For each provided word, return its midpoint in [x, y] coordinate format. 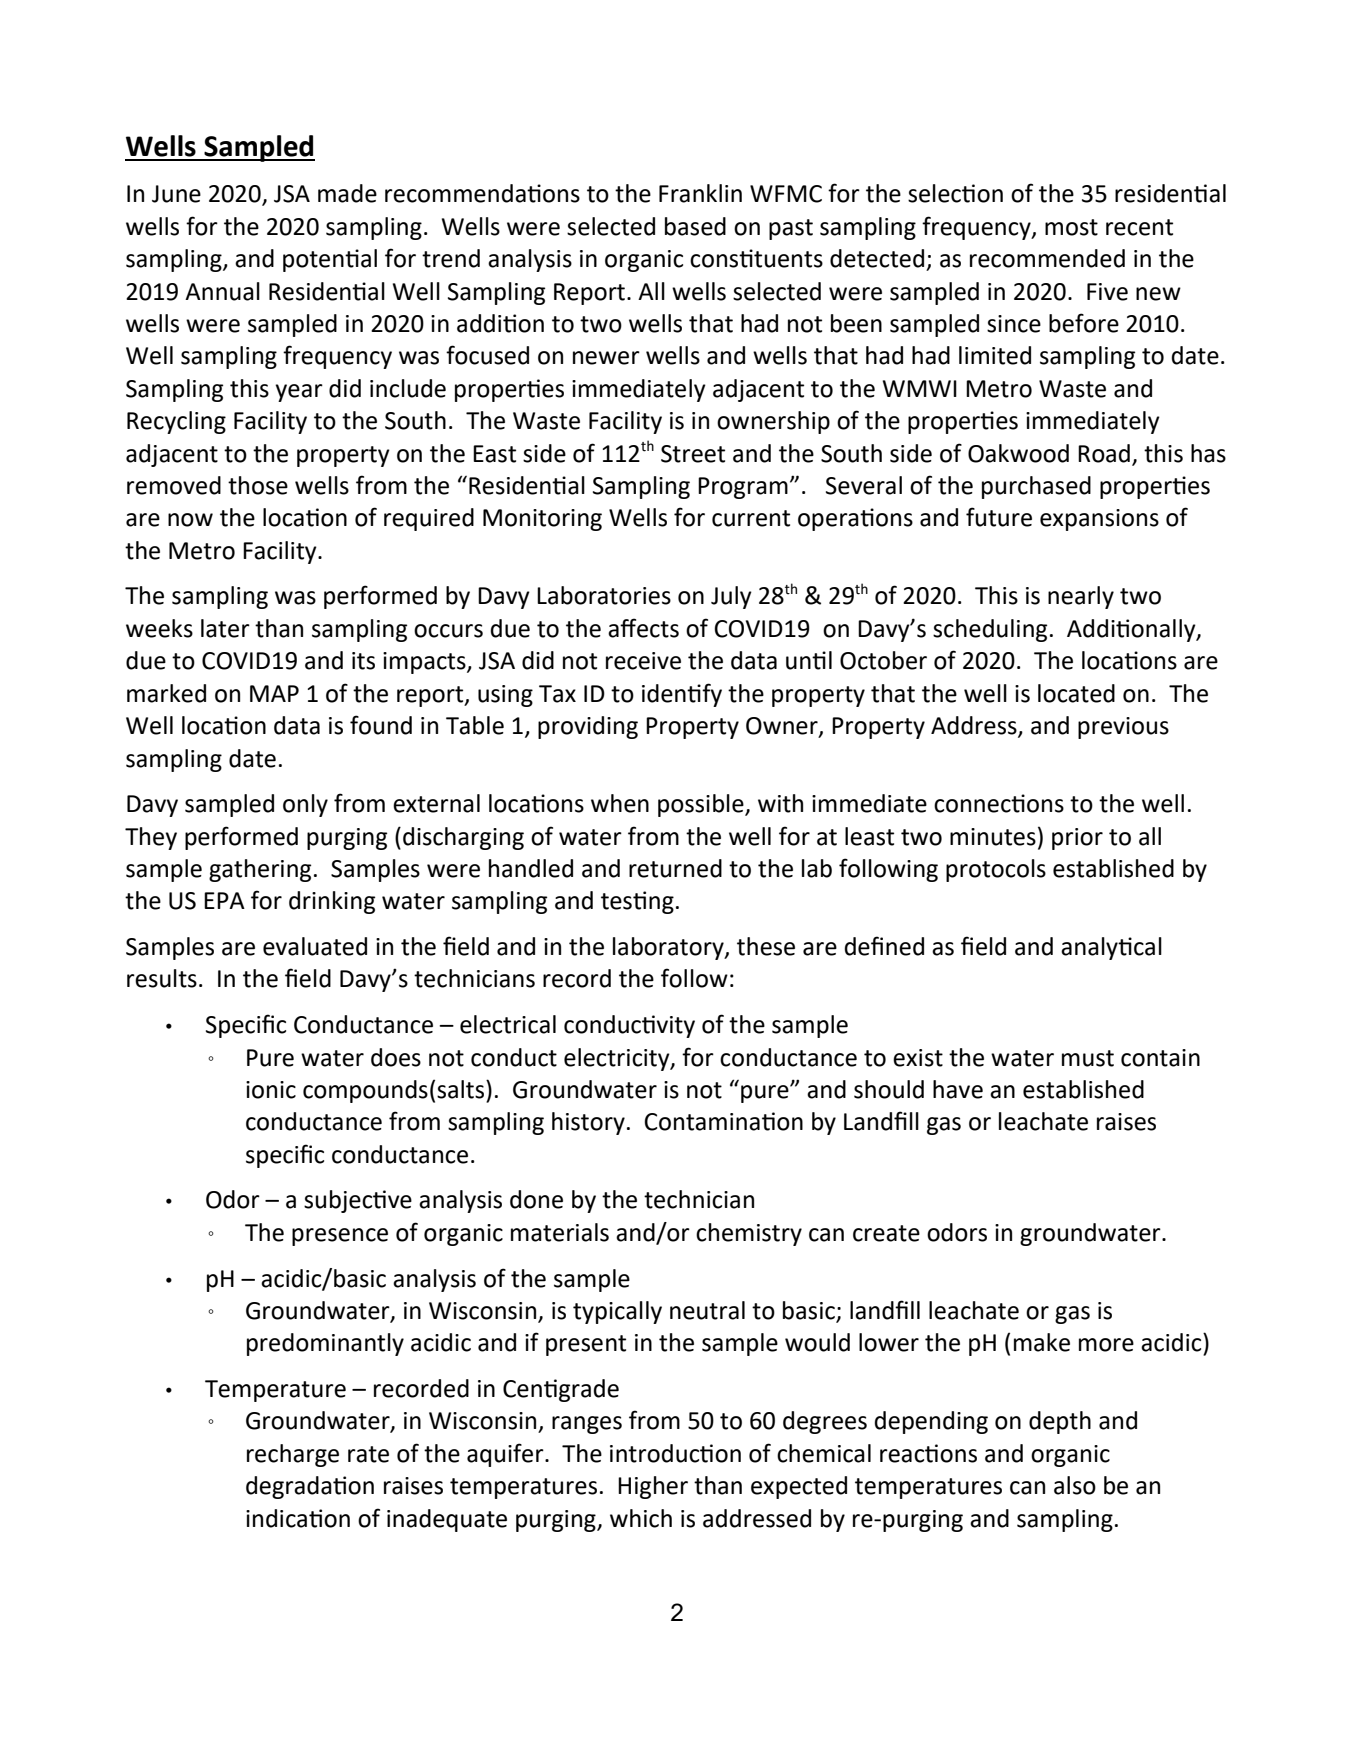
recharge [293, 1455]
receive [643, 661]
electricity [618, 1059]
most [1071, 227]
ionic [271, 1090]
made [347, 193]
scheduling [990, 630]
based [695, 226]
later [225, 628]
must [1088, 1058]
